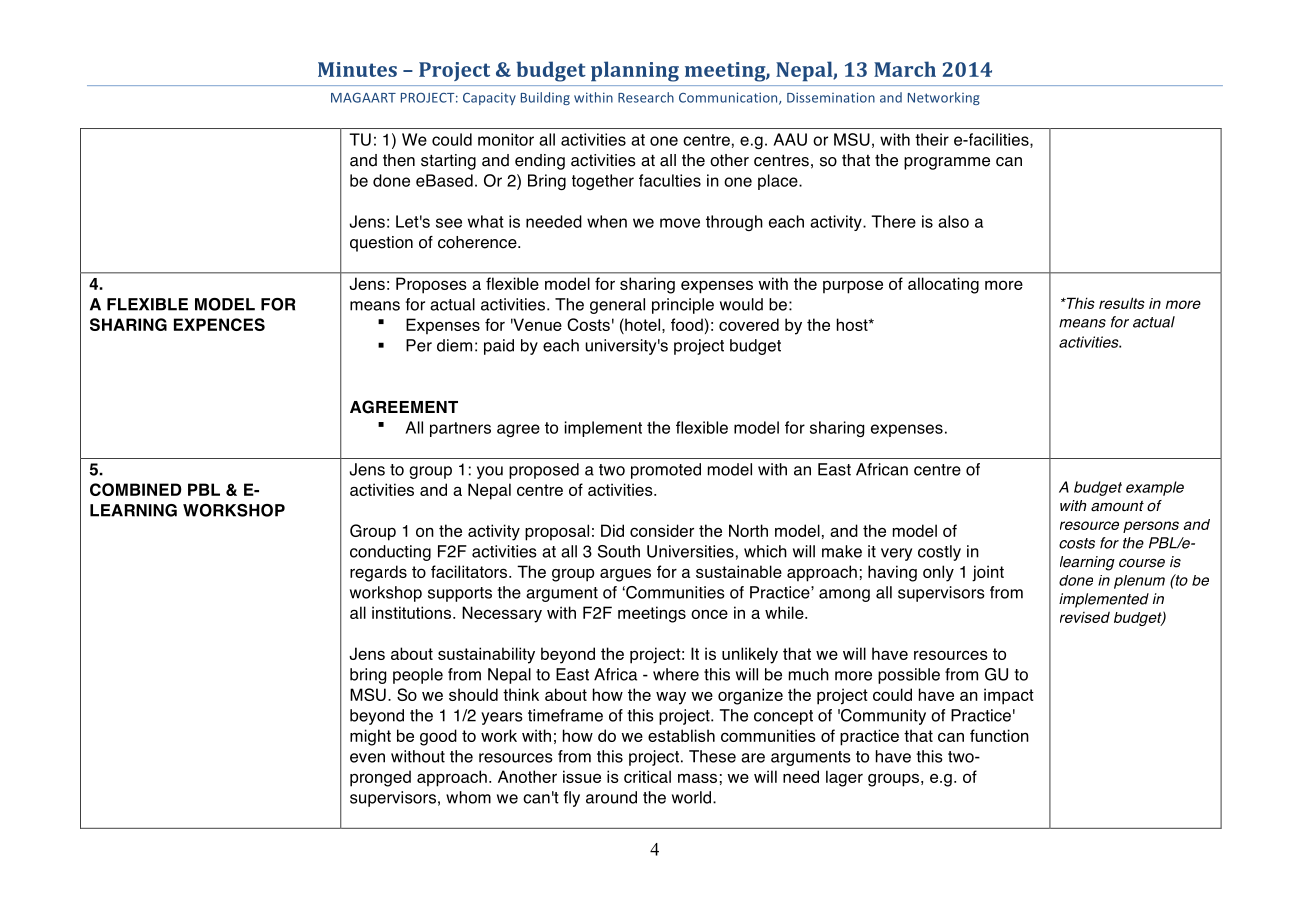  Describe the element at coordinates (1122, 303) in the screenshot. I see `results` at that location.
